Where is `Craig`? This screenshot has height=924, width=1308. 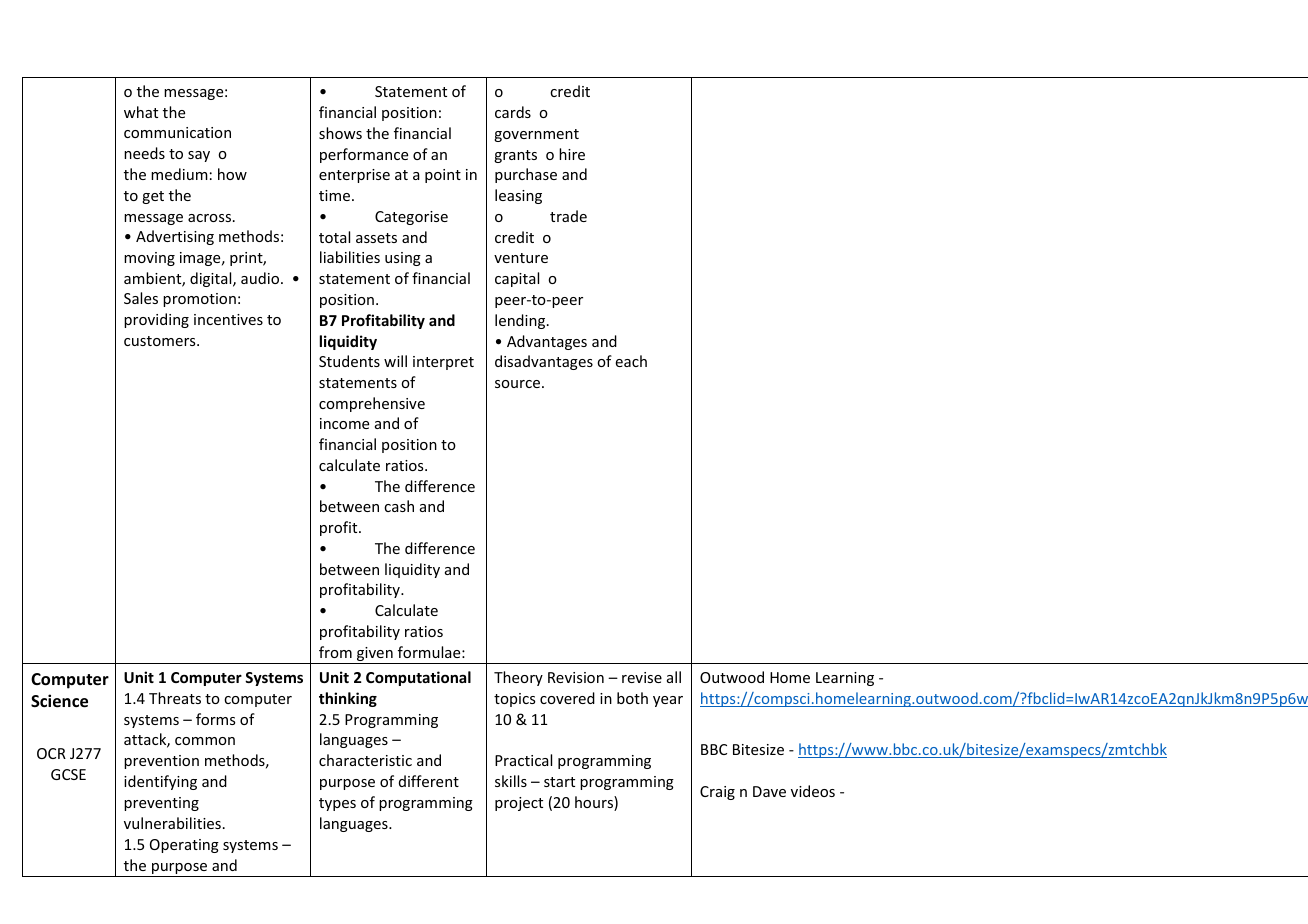
Craig is located at coordinates (717, 793).
